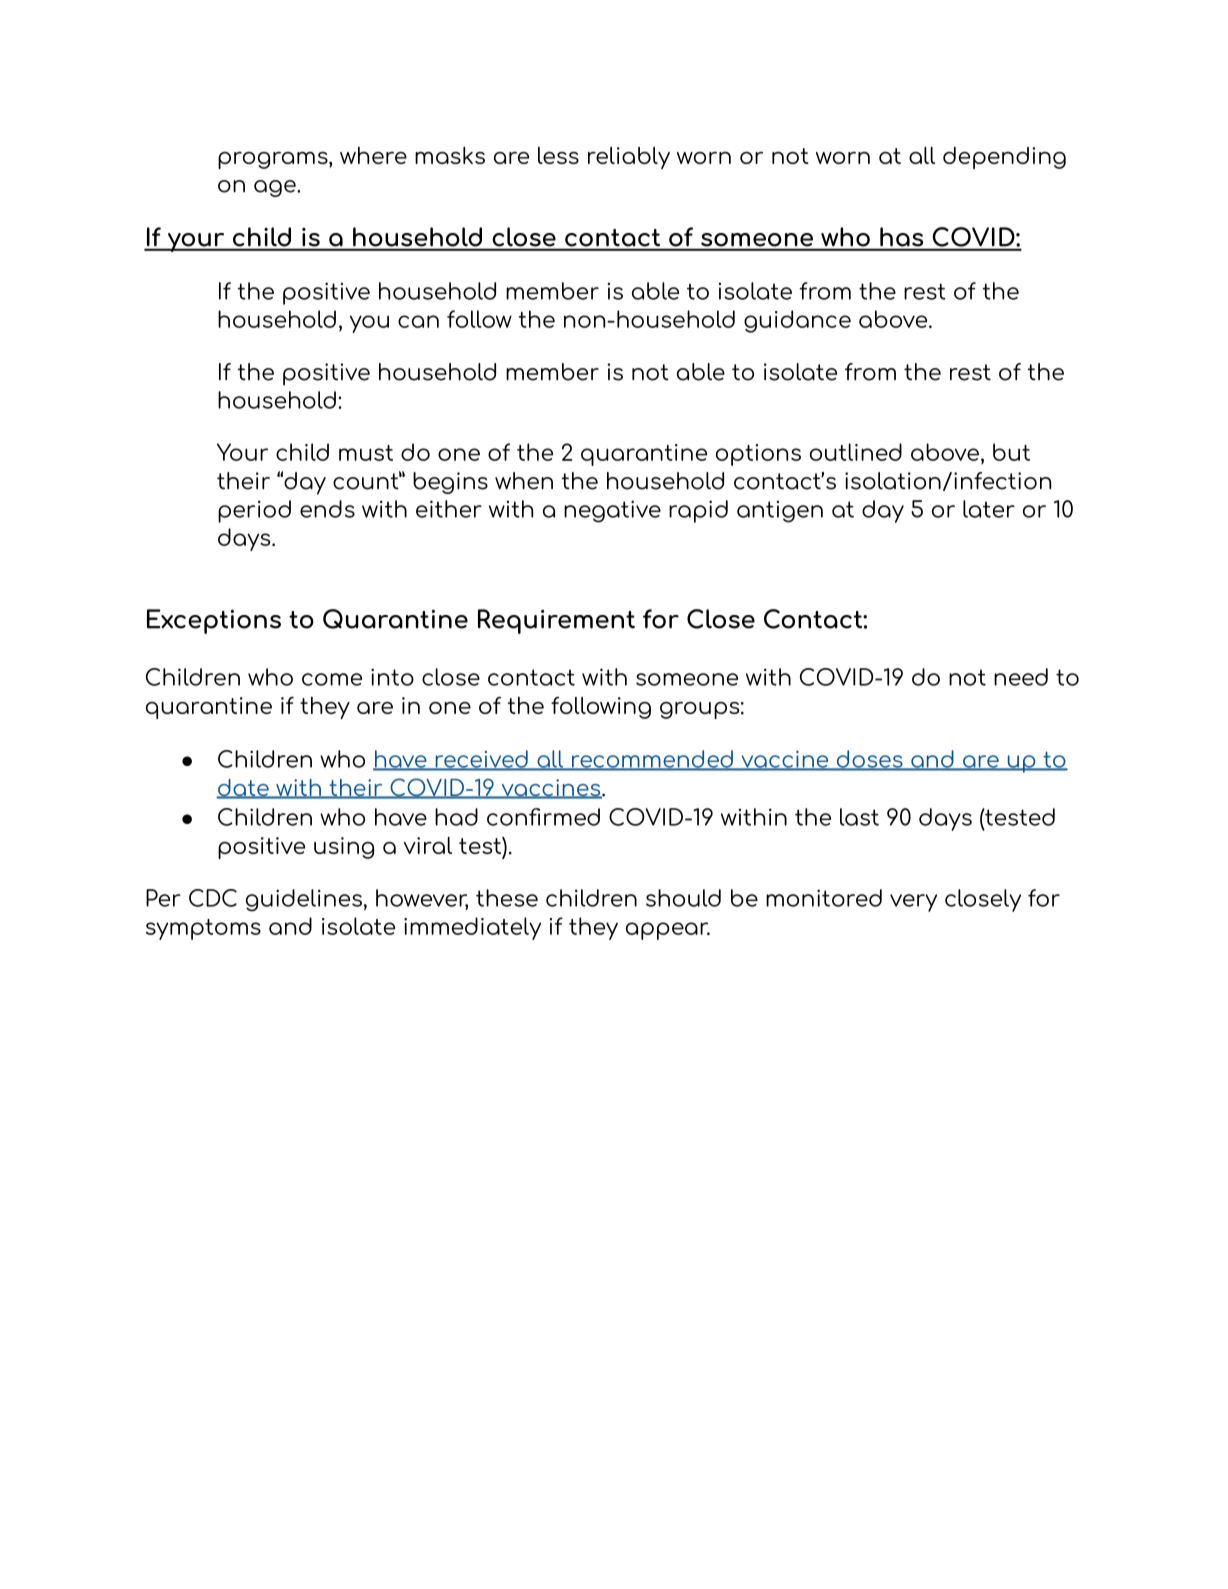  Describe the element at coordinates (304, 900) in the image. I see `guidelines` at that location.
